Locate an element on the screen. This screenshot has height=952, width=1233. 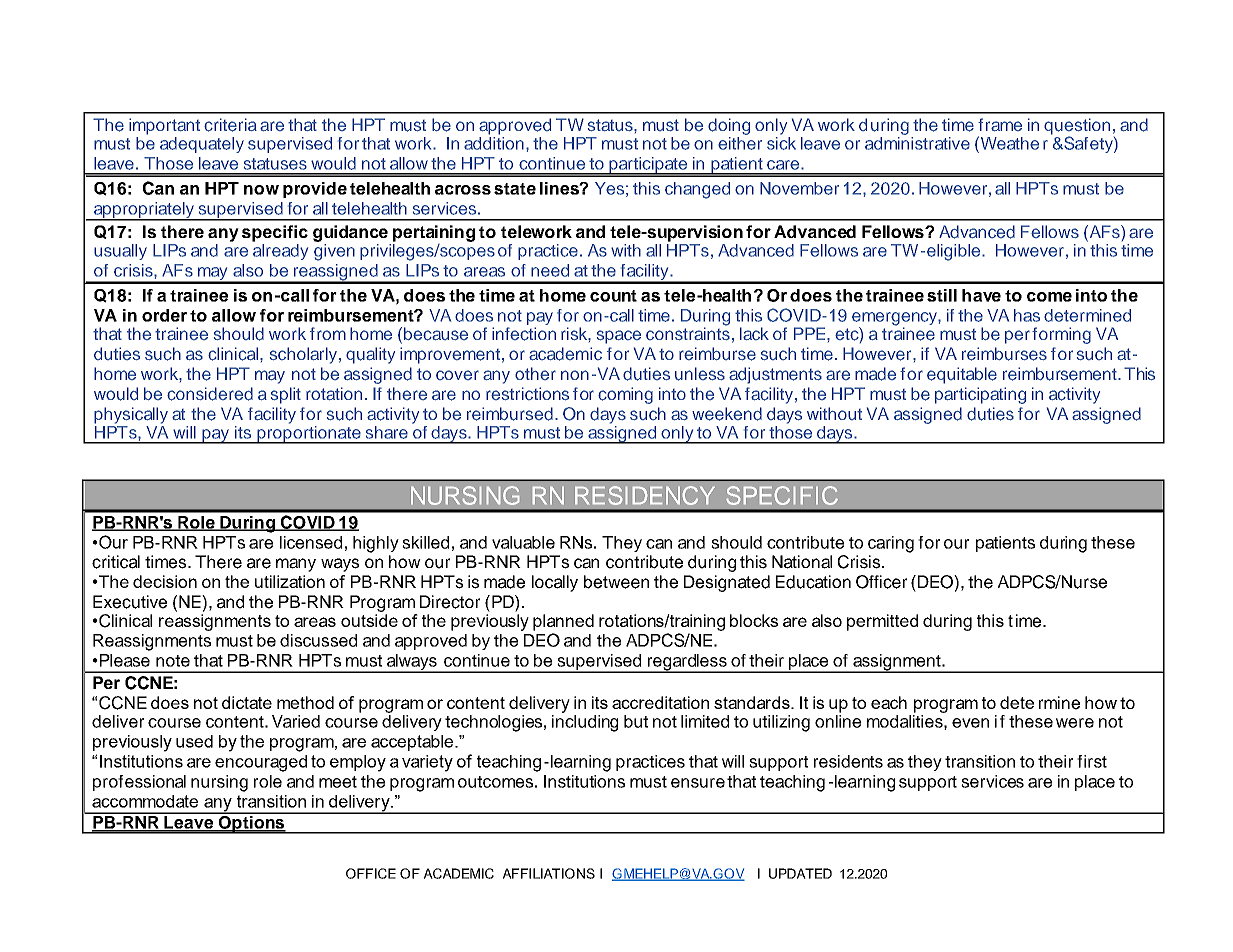
coming is located at coordinates (625, 395).
